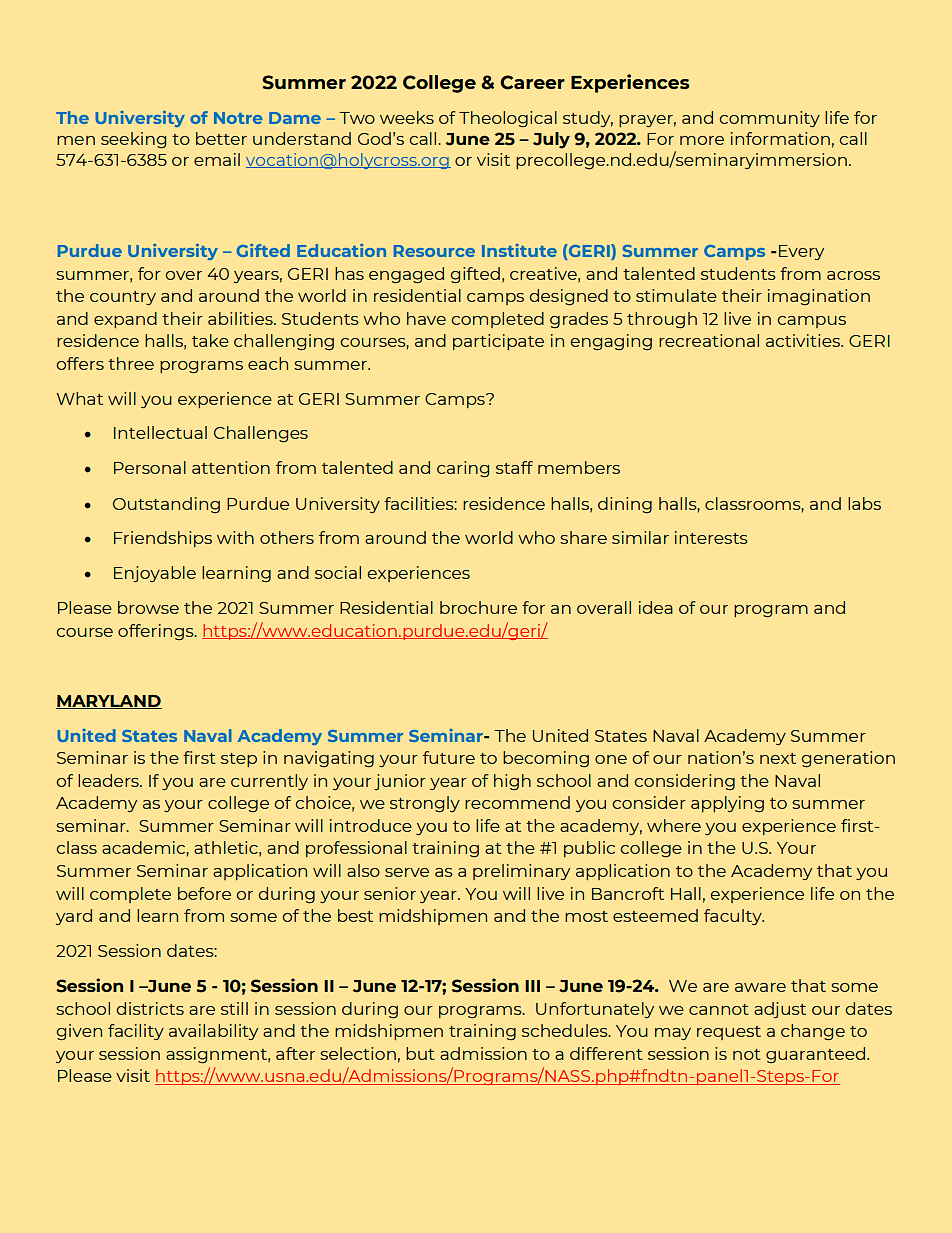 This screenshot has width=952, height=1233. Describe the element at coordinates (160, 432) in the screenshot. I see `Intellectual` at that location.
